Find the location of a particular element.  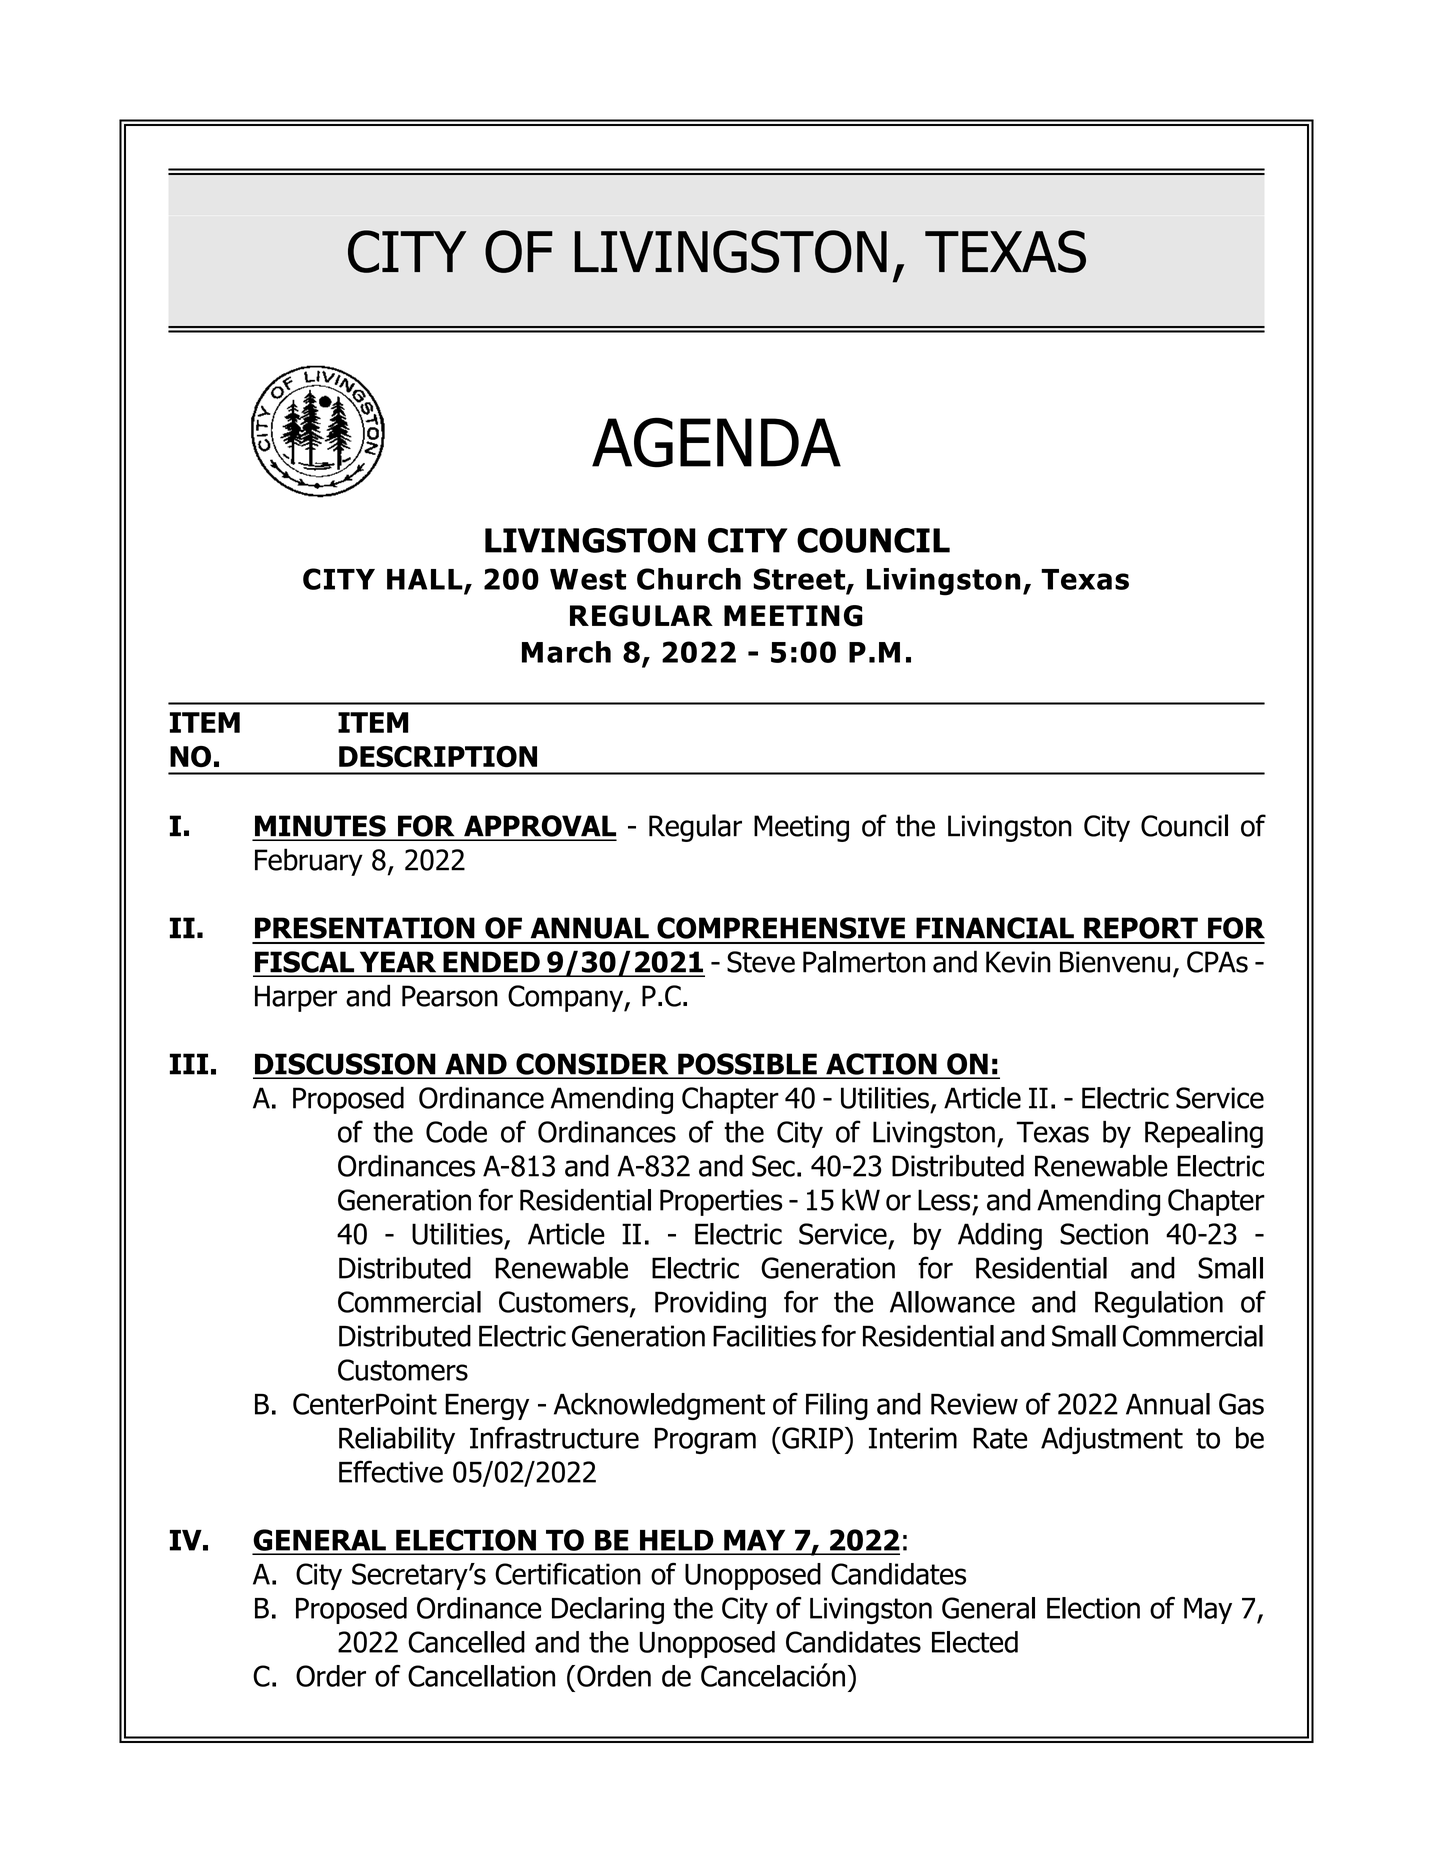

DESCRIPTION is located at coordinates (438, 756).
